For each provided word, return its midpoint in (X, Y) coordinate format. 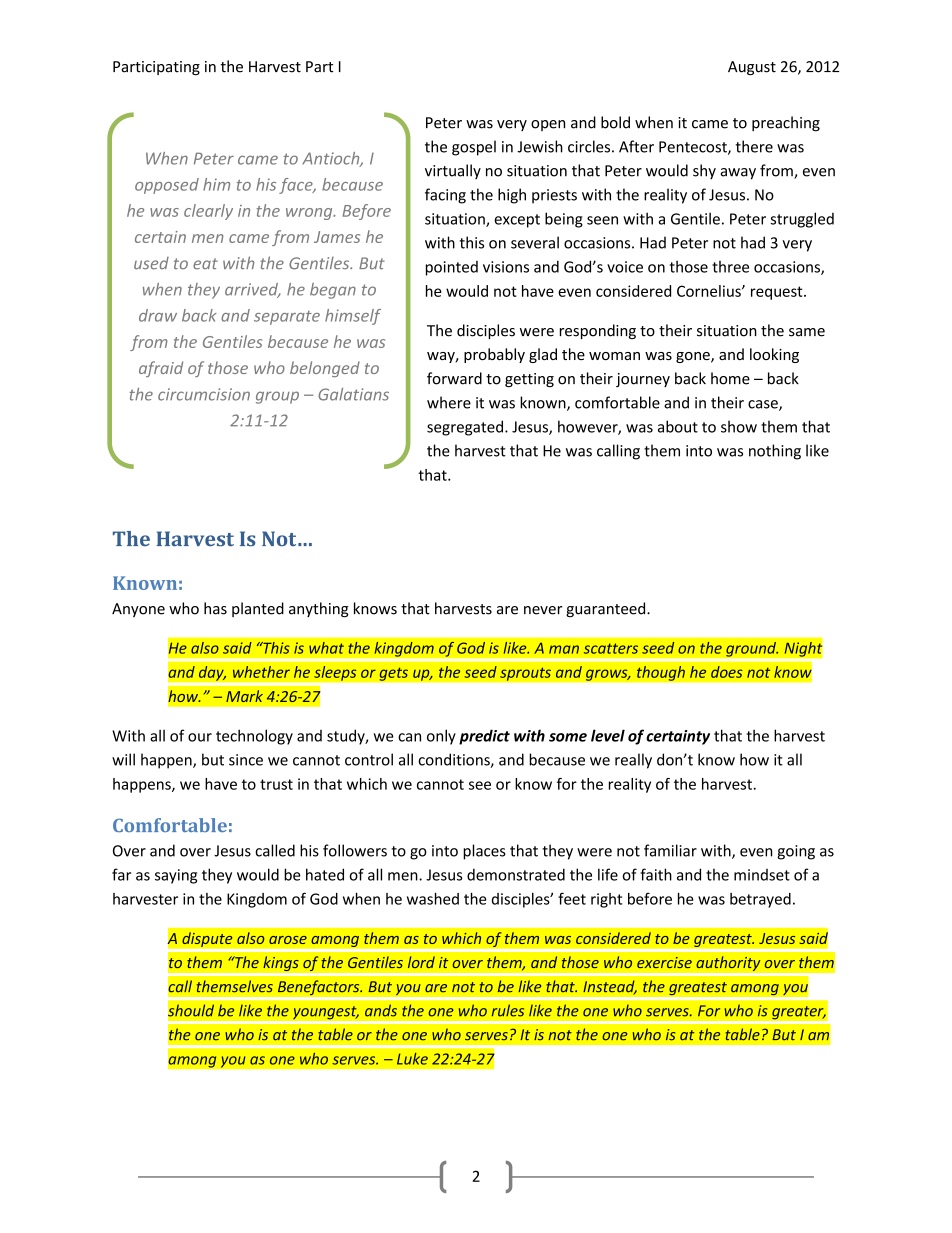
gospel (474, 148)
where (449, 402)
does (727, 672)
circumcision (204, 394)
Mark (244, 696)
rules (508, 1010)
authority (728, 964)
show (739, 426)
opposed (167, 186)
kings (281, 964)
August (752, 68)
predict (484, 737)
